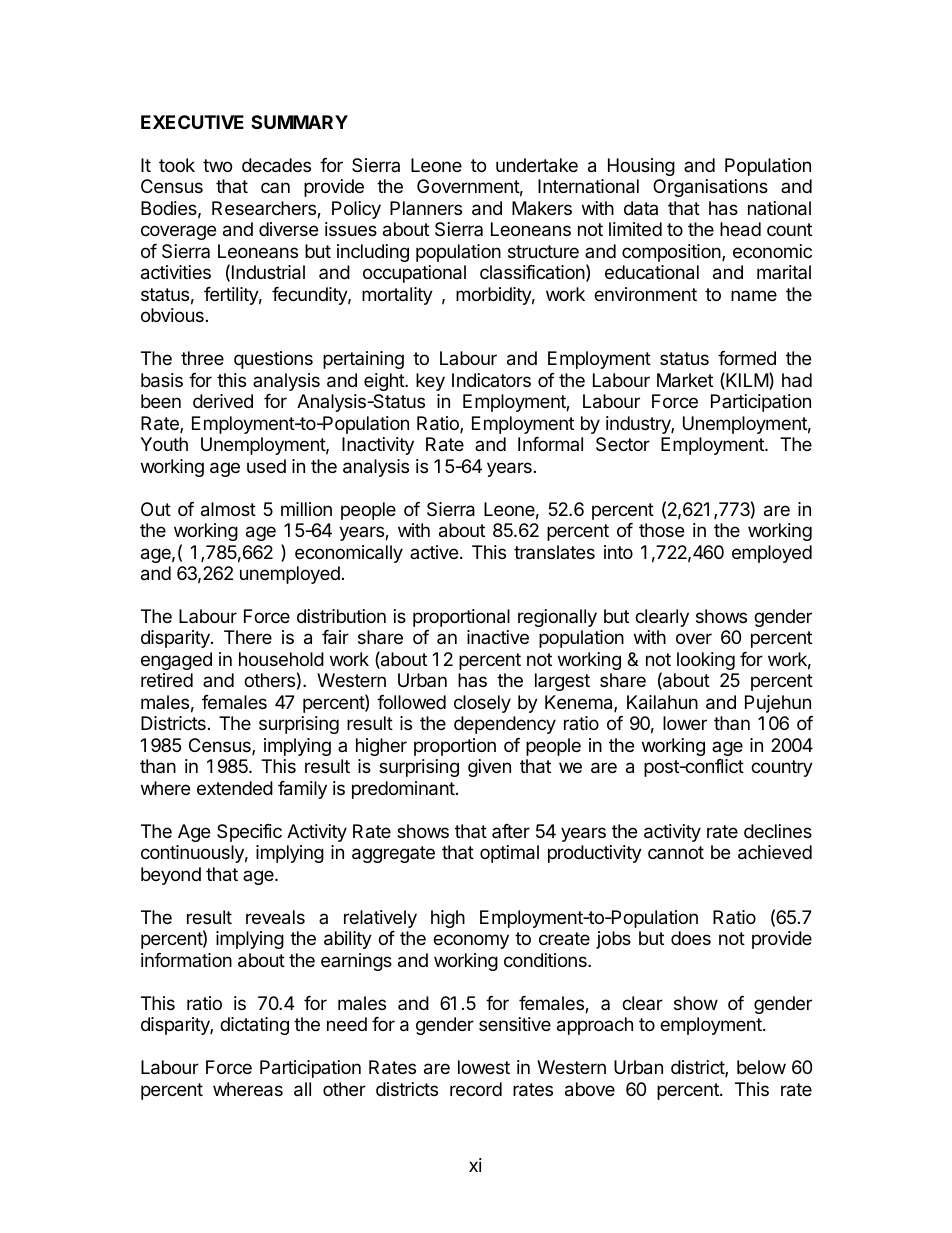 Image resolution: width=952 pixels, height=1233 pixels. Describe the element at coordinates (235, 788) in the image. I see `extended` at that location.
